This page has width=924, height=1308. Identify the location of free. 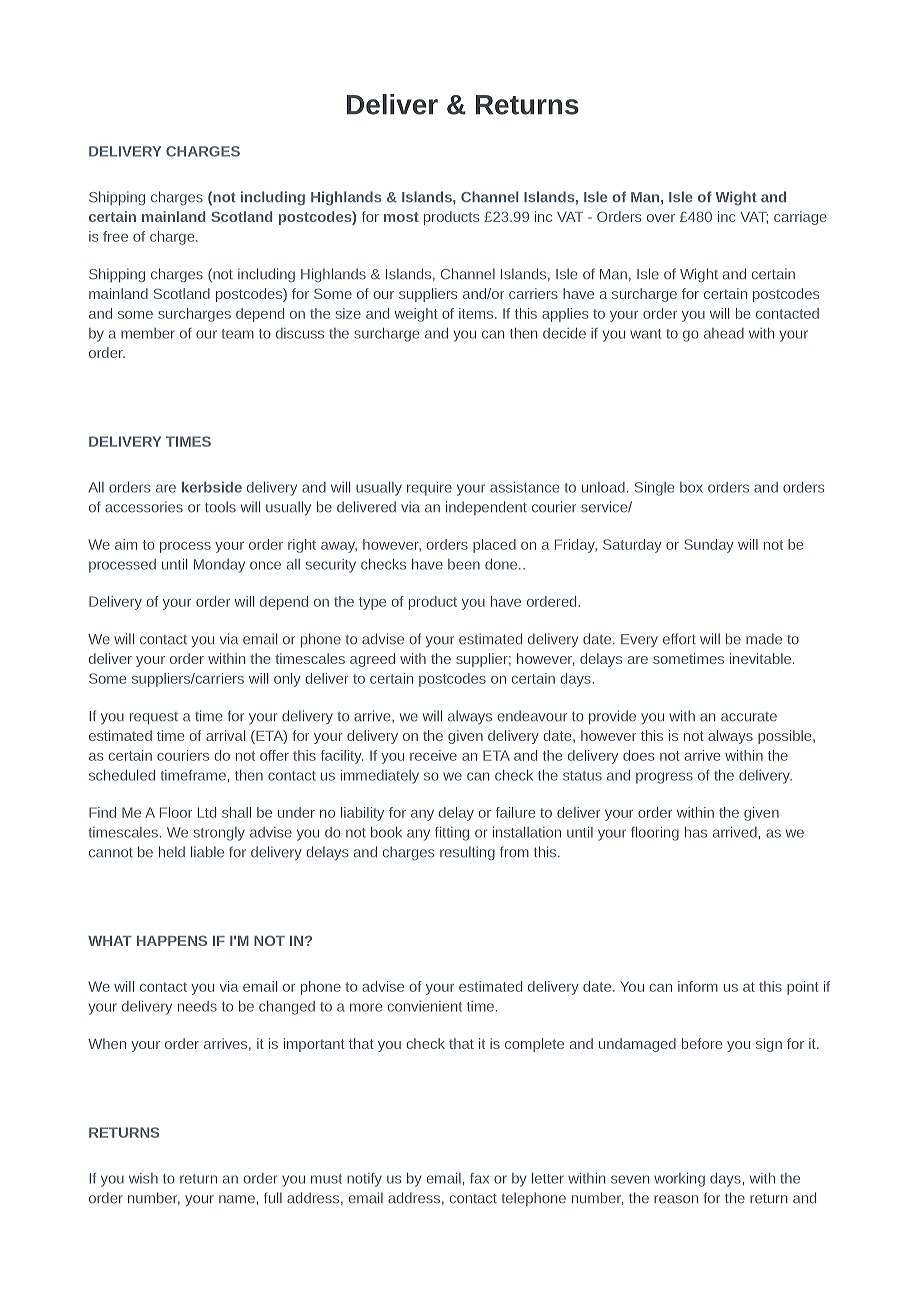
(115, 236).
